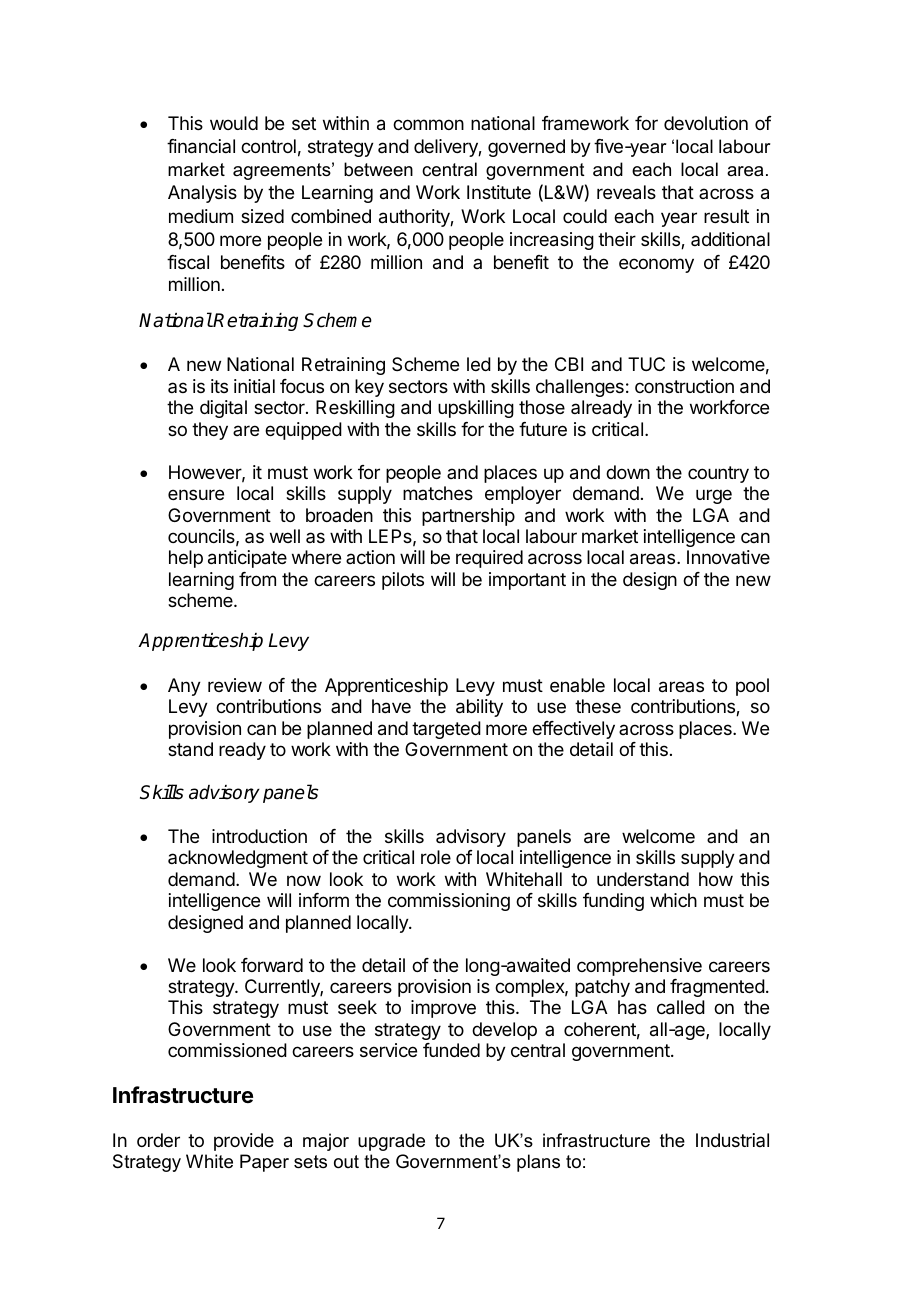 Image resolution: width=924 pixels, height=1308 pixels. Describe the element at coordinates (706, 123) in the screenshot. I see `devolution` at that location.
